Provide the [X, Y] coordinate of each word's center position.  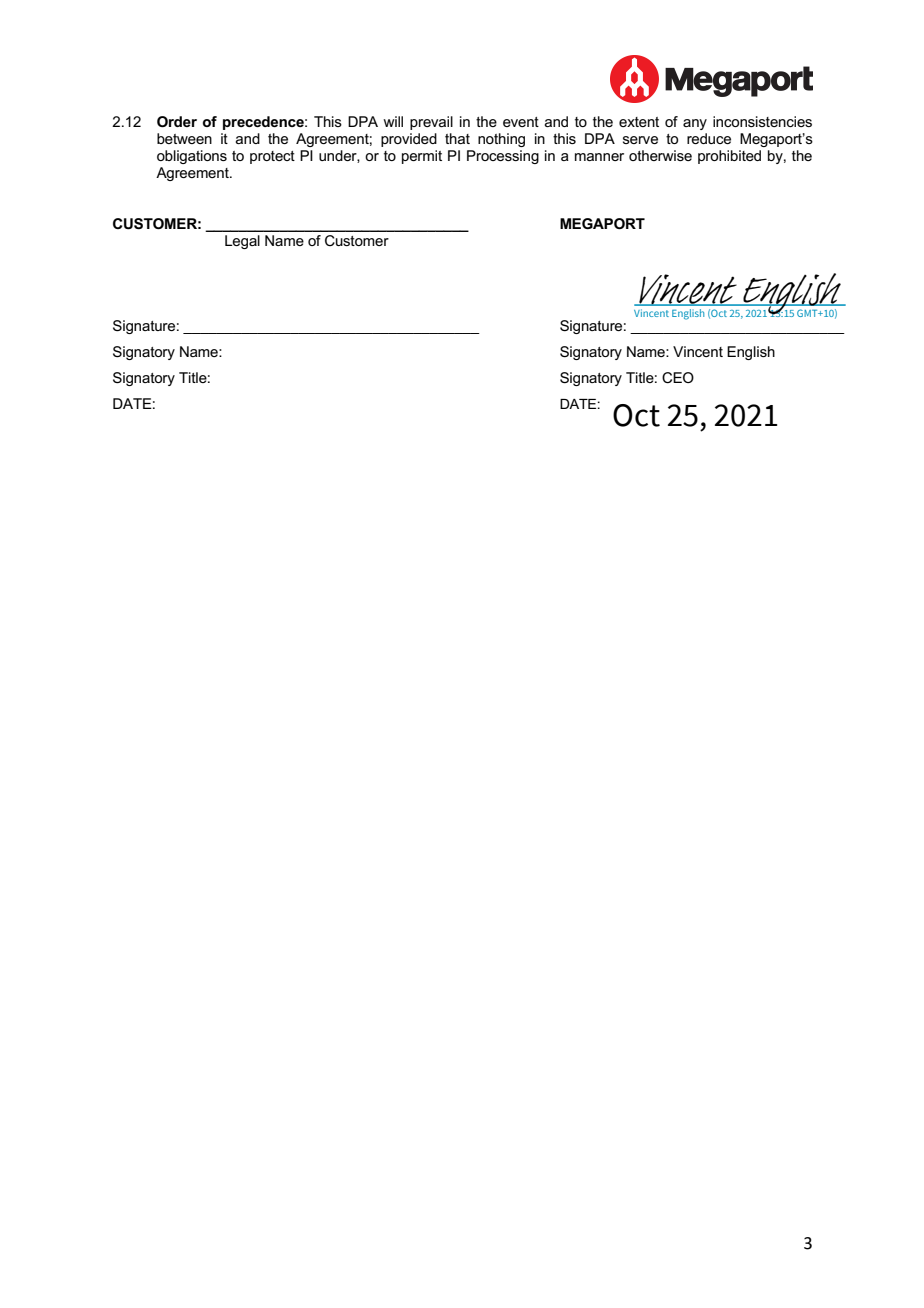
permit [422, 157]
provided [409, 140]
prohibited [729, 157]
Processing [503, 157]
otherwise [660, 155]
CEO [678, 377]
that [457, 138]
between [184, 138]
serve [640, 140]
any [695, 124]
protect [272, 157]
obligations [192, 157]
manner [599, 157]
